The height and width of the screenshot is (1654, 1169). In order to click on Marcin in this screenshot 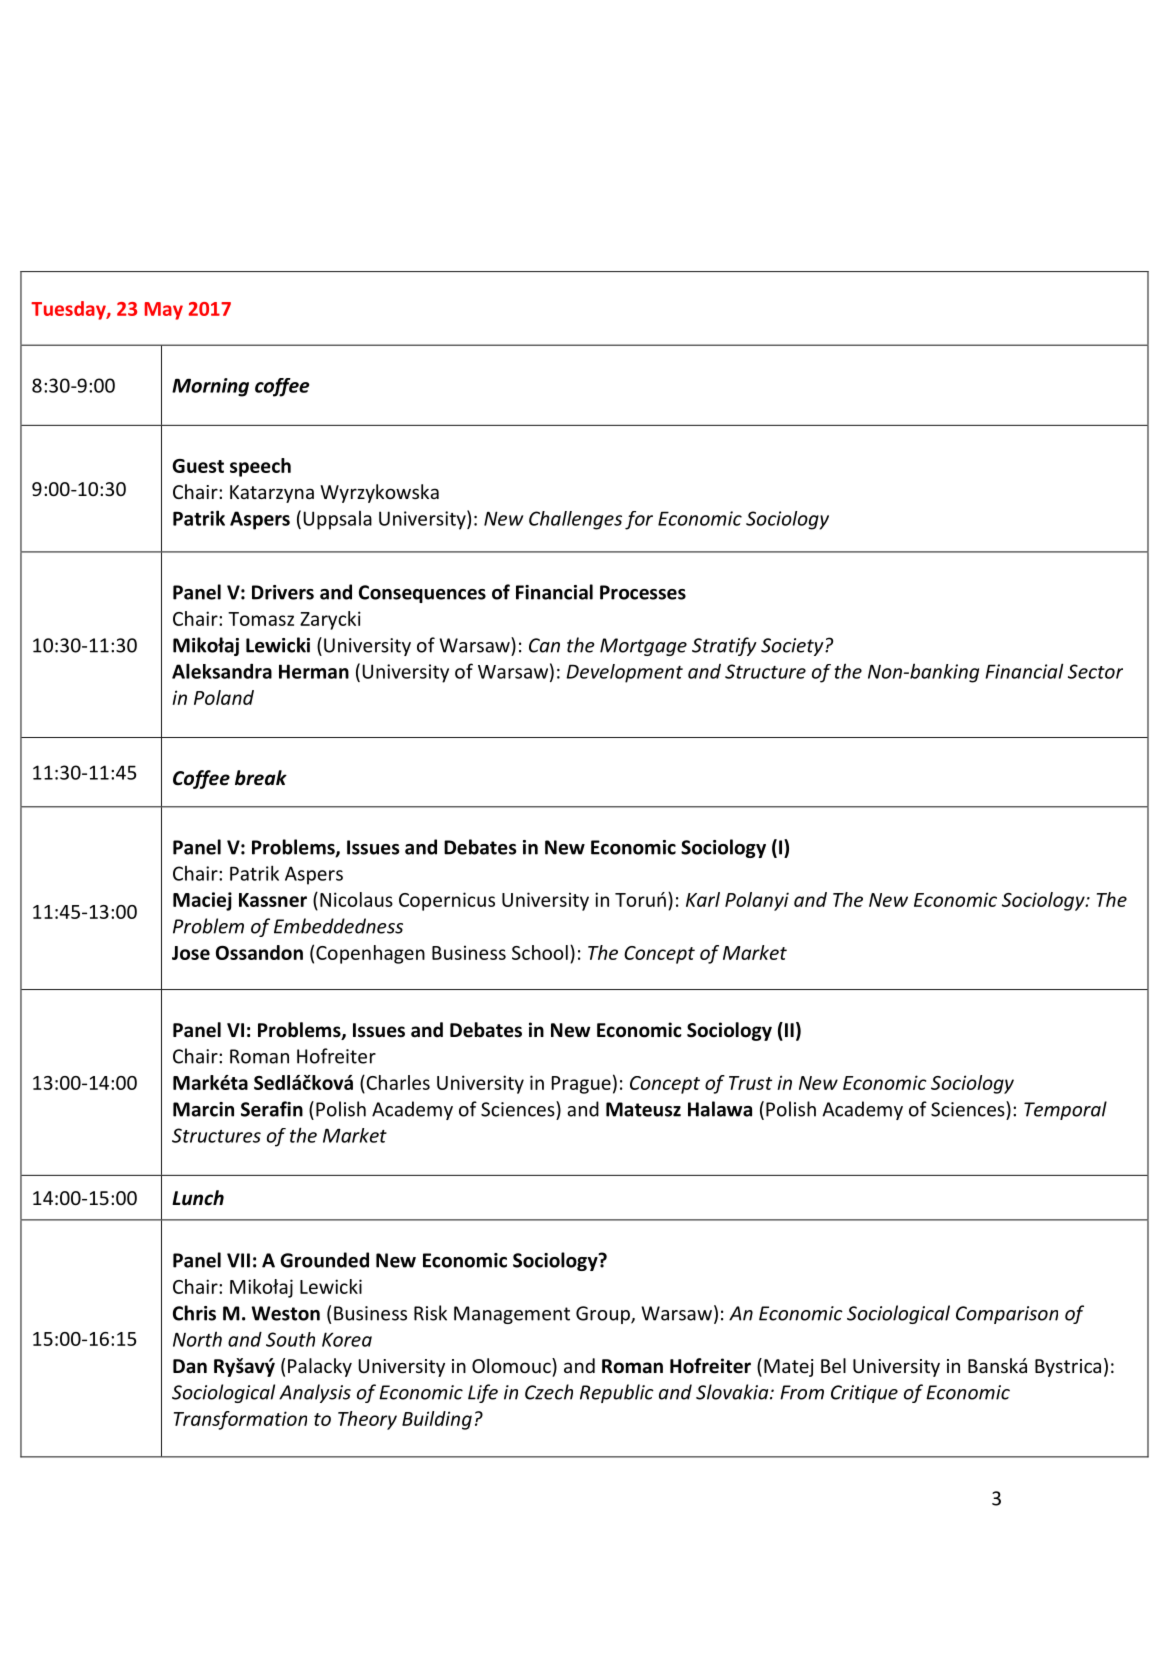, I will do `click(203, 1109)`.
